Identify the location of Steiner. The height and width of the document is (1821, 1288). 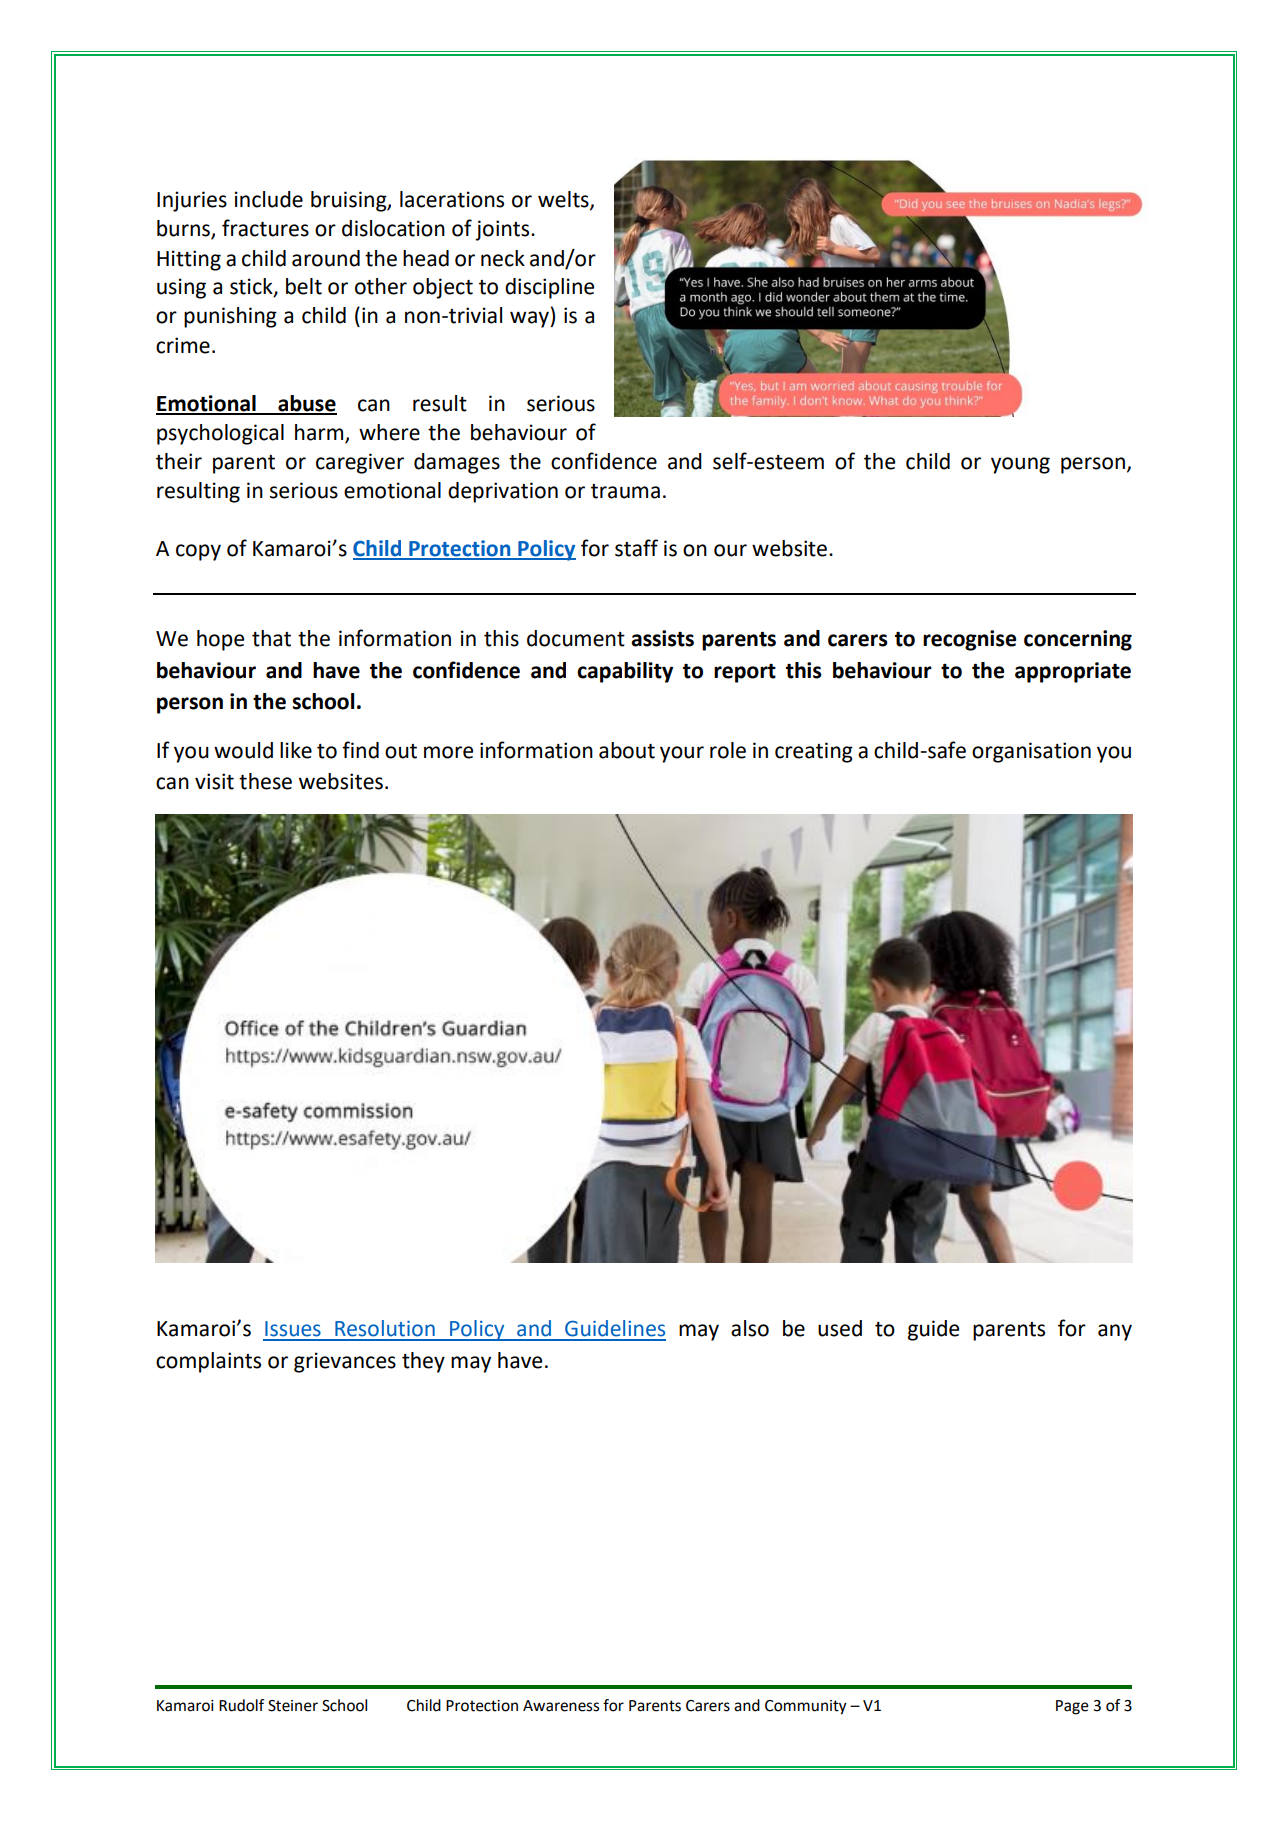
(293, 1706).
